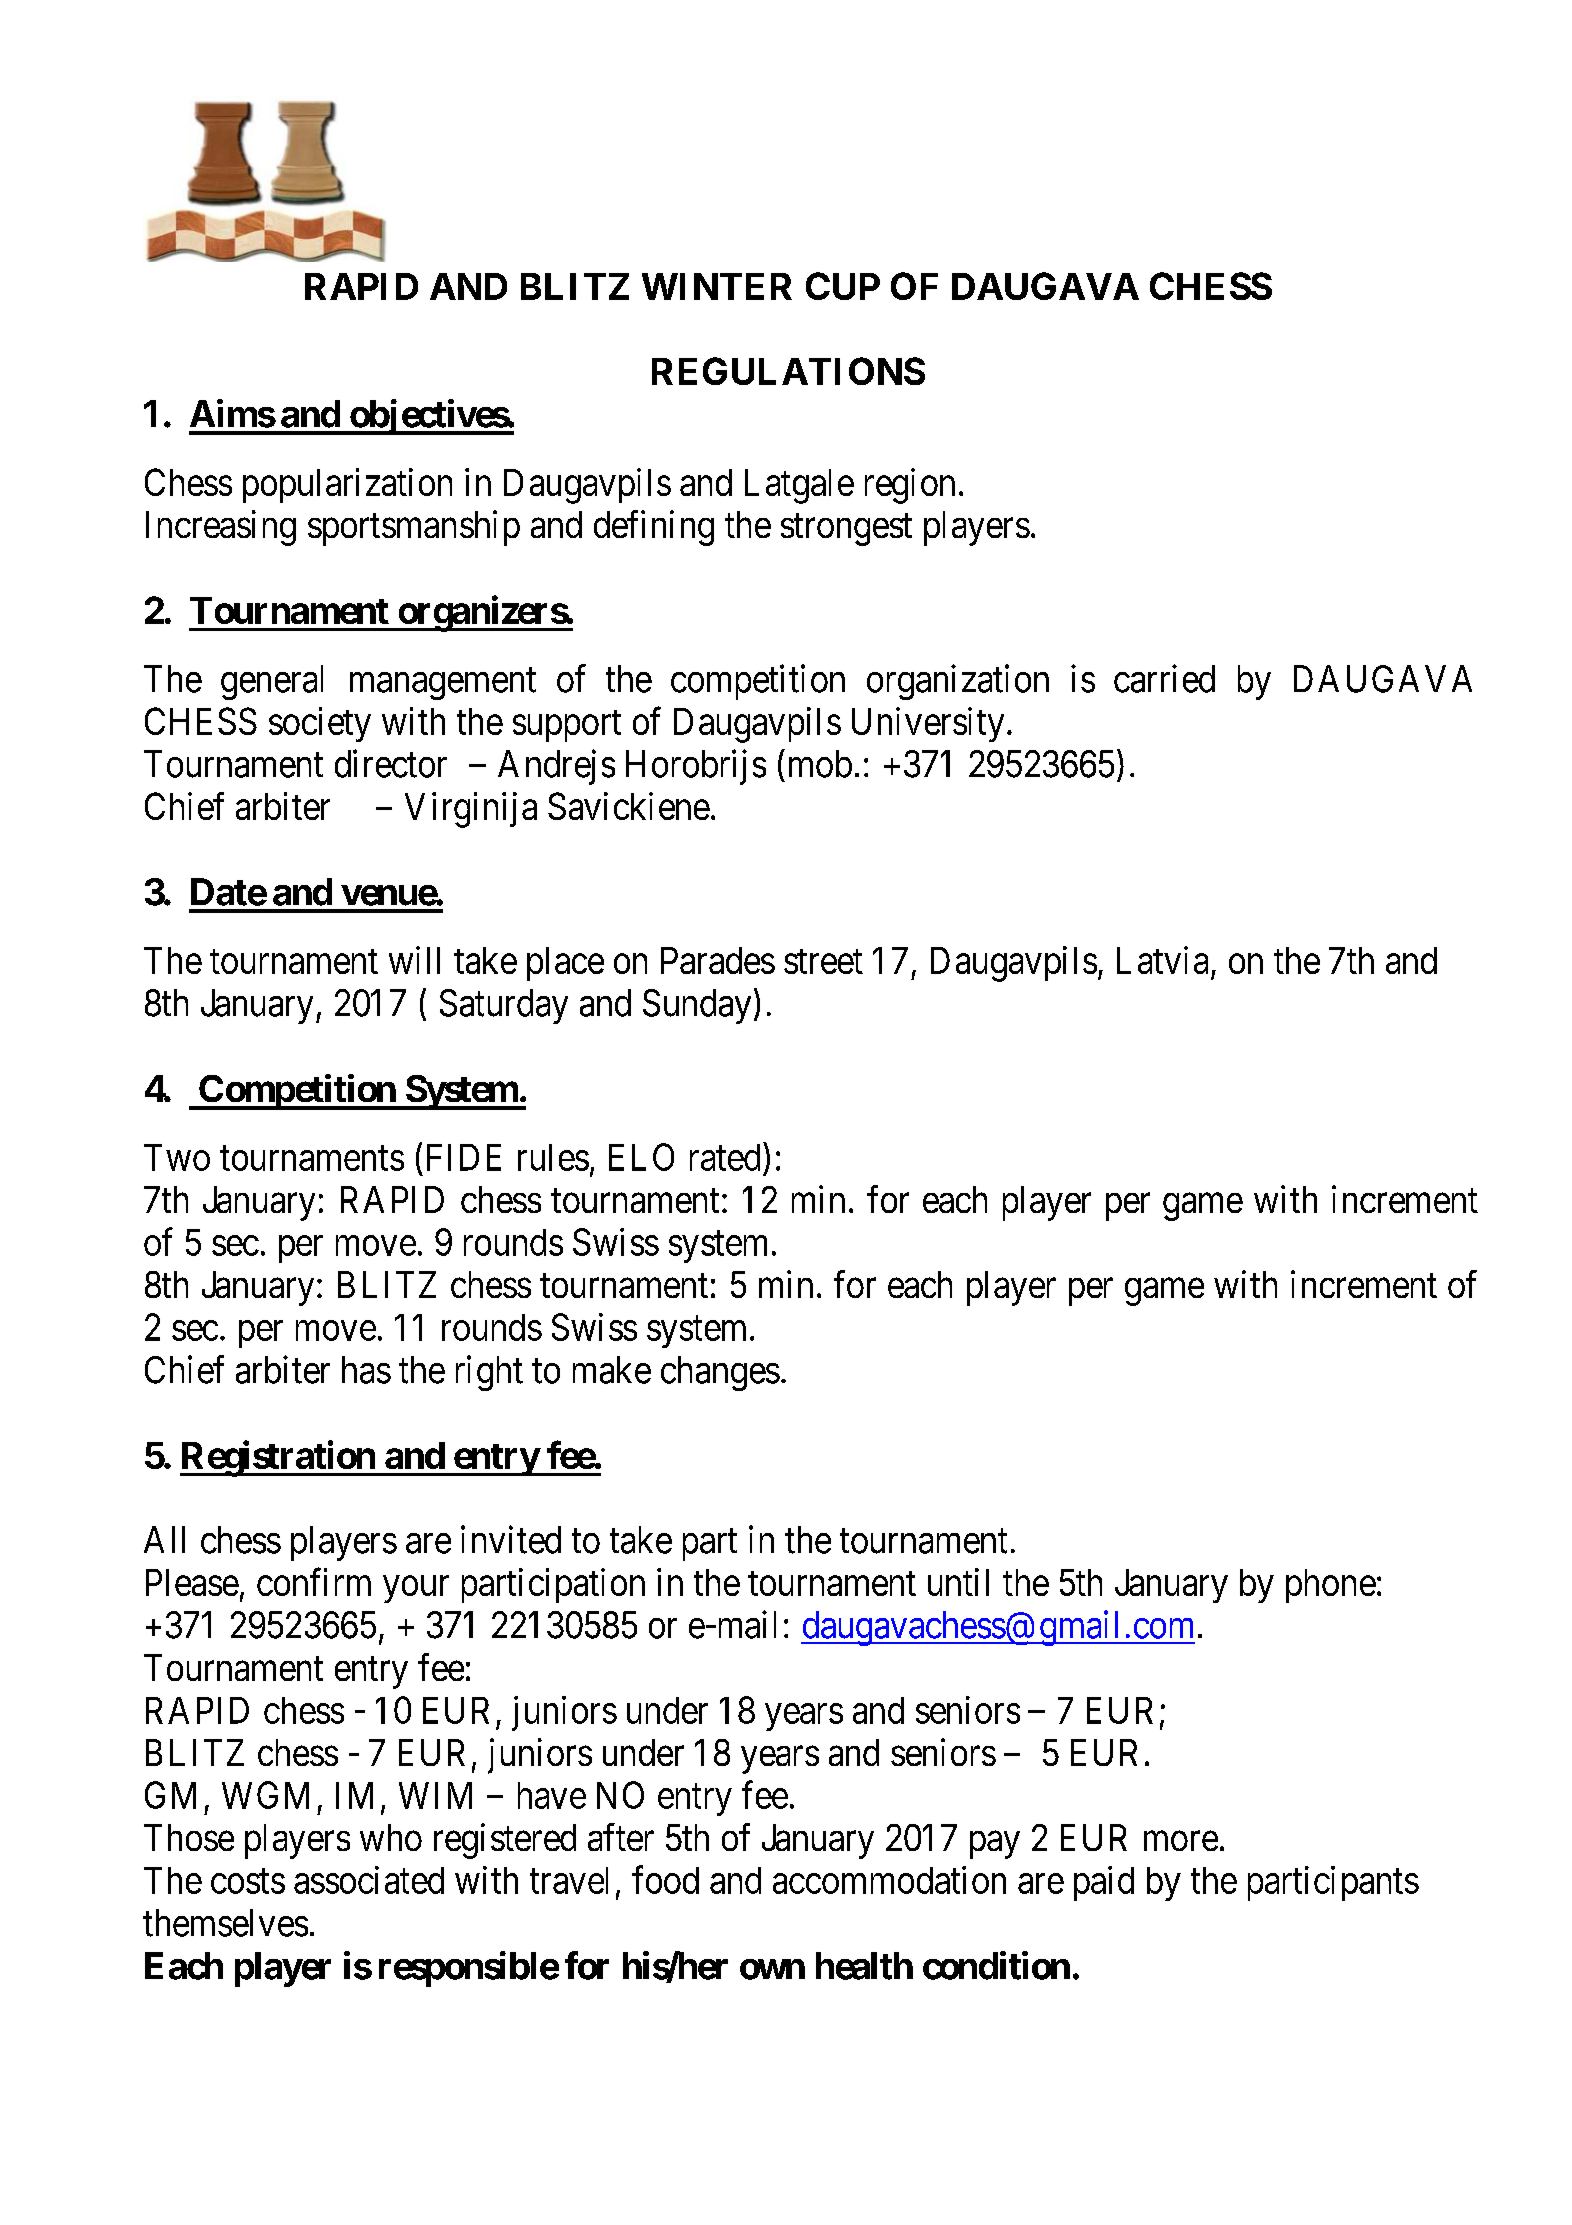 The image size is (1572, 2225). I want to click on popularization, so click(347, 485).
